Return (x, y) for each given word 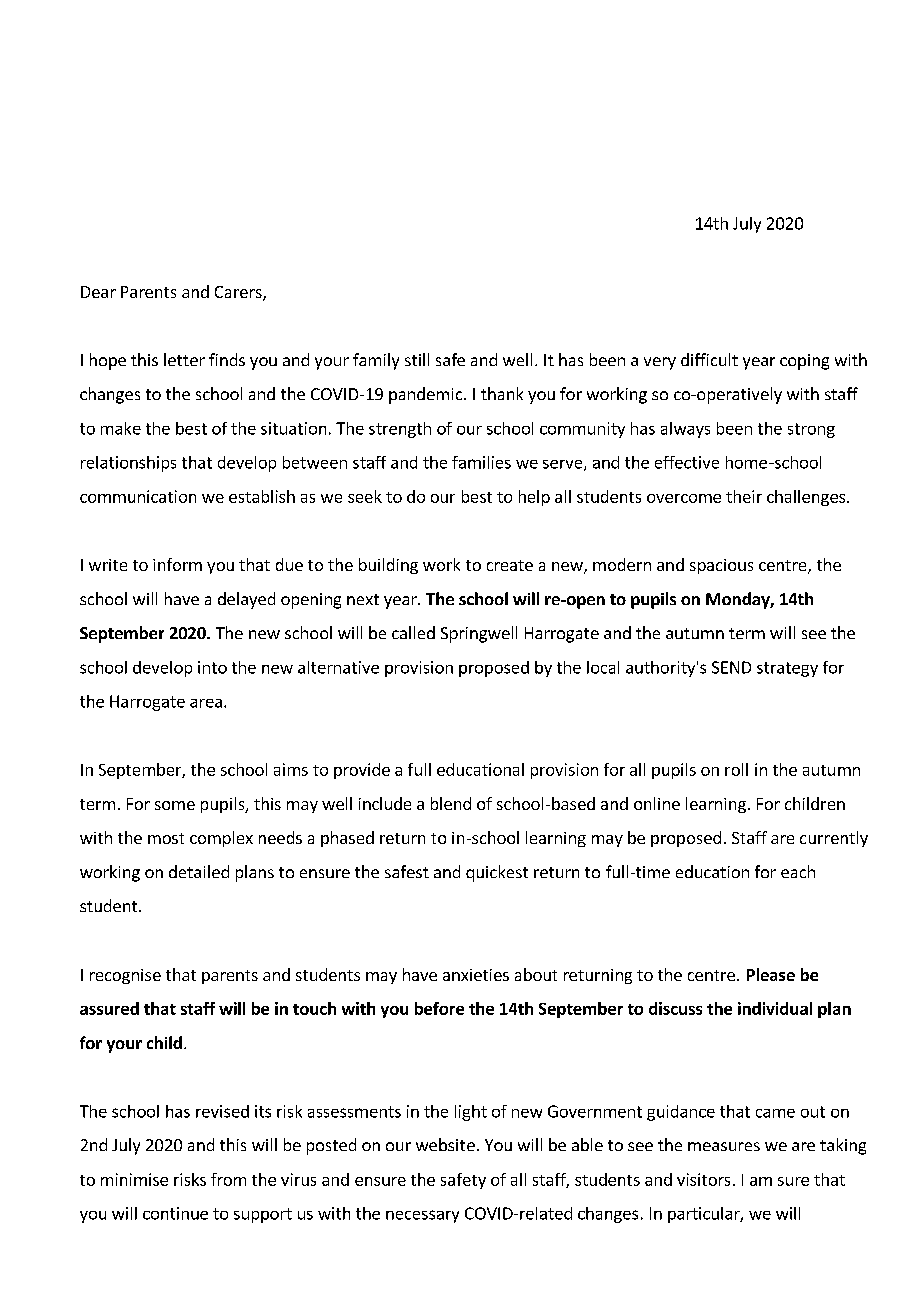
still (417, 359)
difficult (709, 359)
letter (184, 359)
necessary (422, 1216)
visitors (703, 1179)
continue (175, 1213)
